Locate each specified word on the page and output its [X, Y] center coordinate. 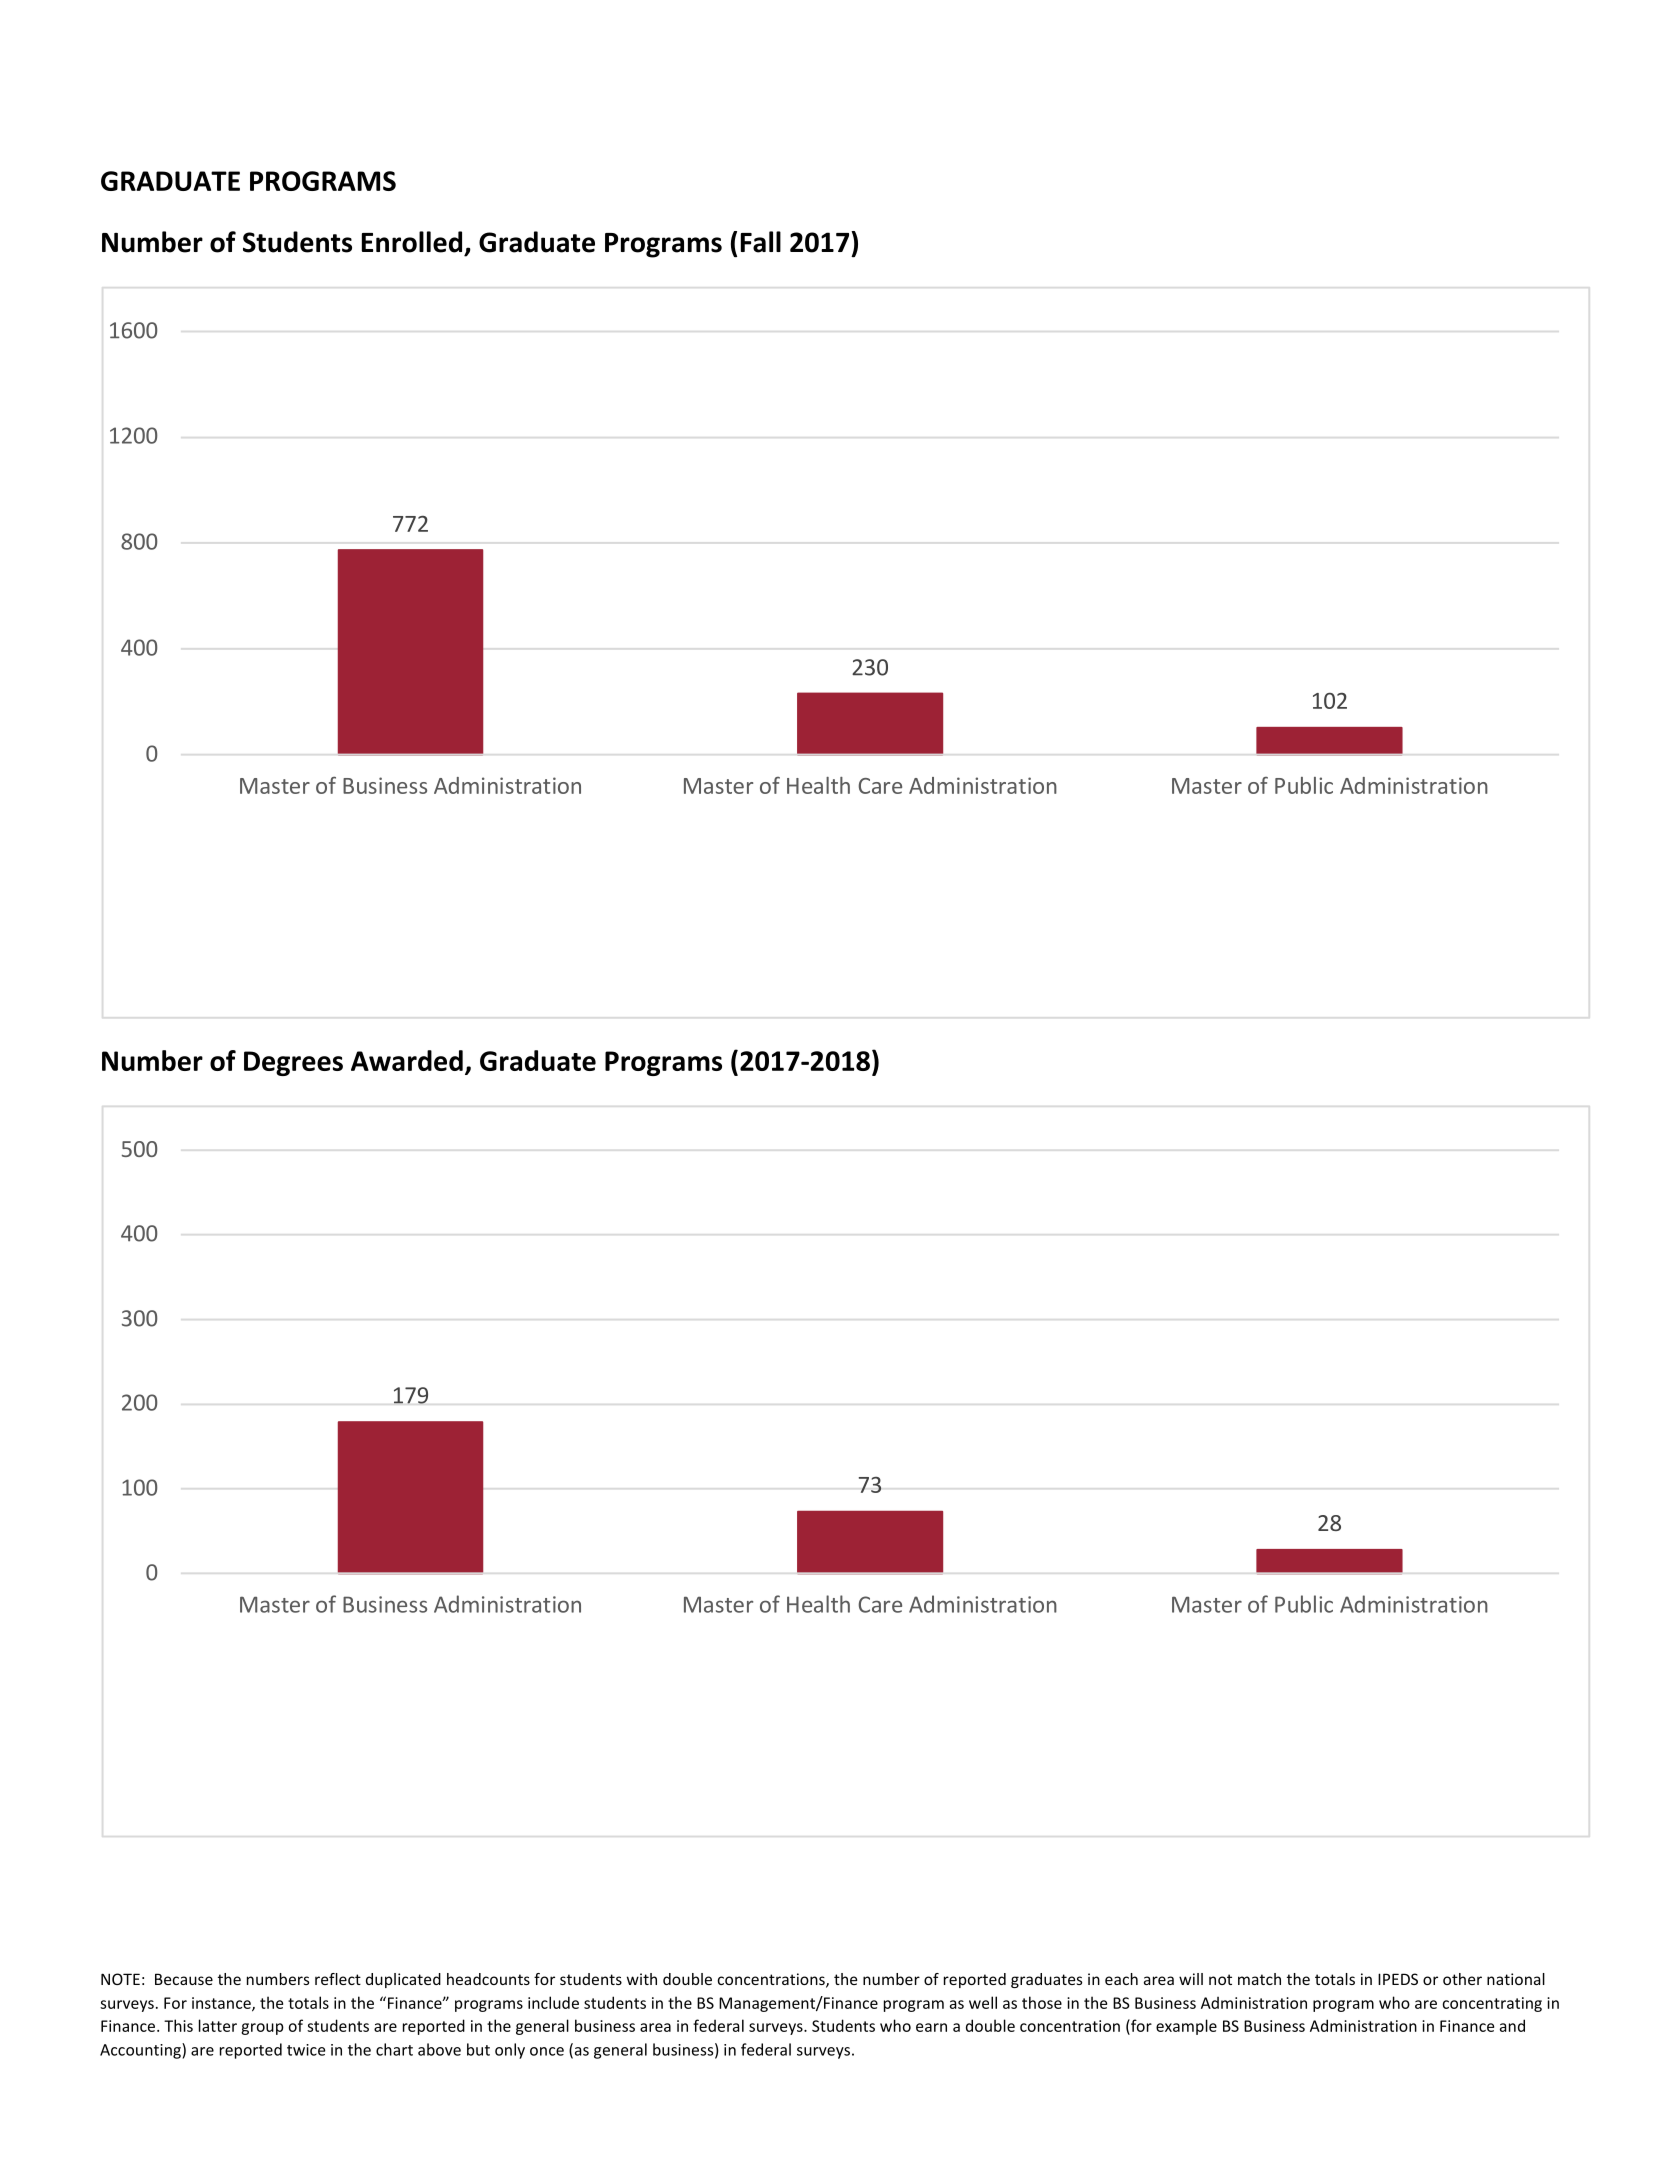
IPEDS [1398, 1979]
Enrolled [412, 242]
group [262, 2029]
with [642, 1979]
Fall [761, 242]
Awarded [407, 1060]
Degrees [293, 1063]
